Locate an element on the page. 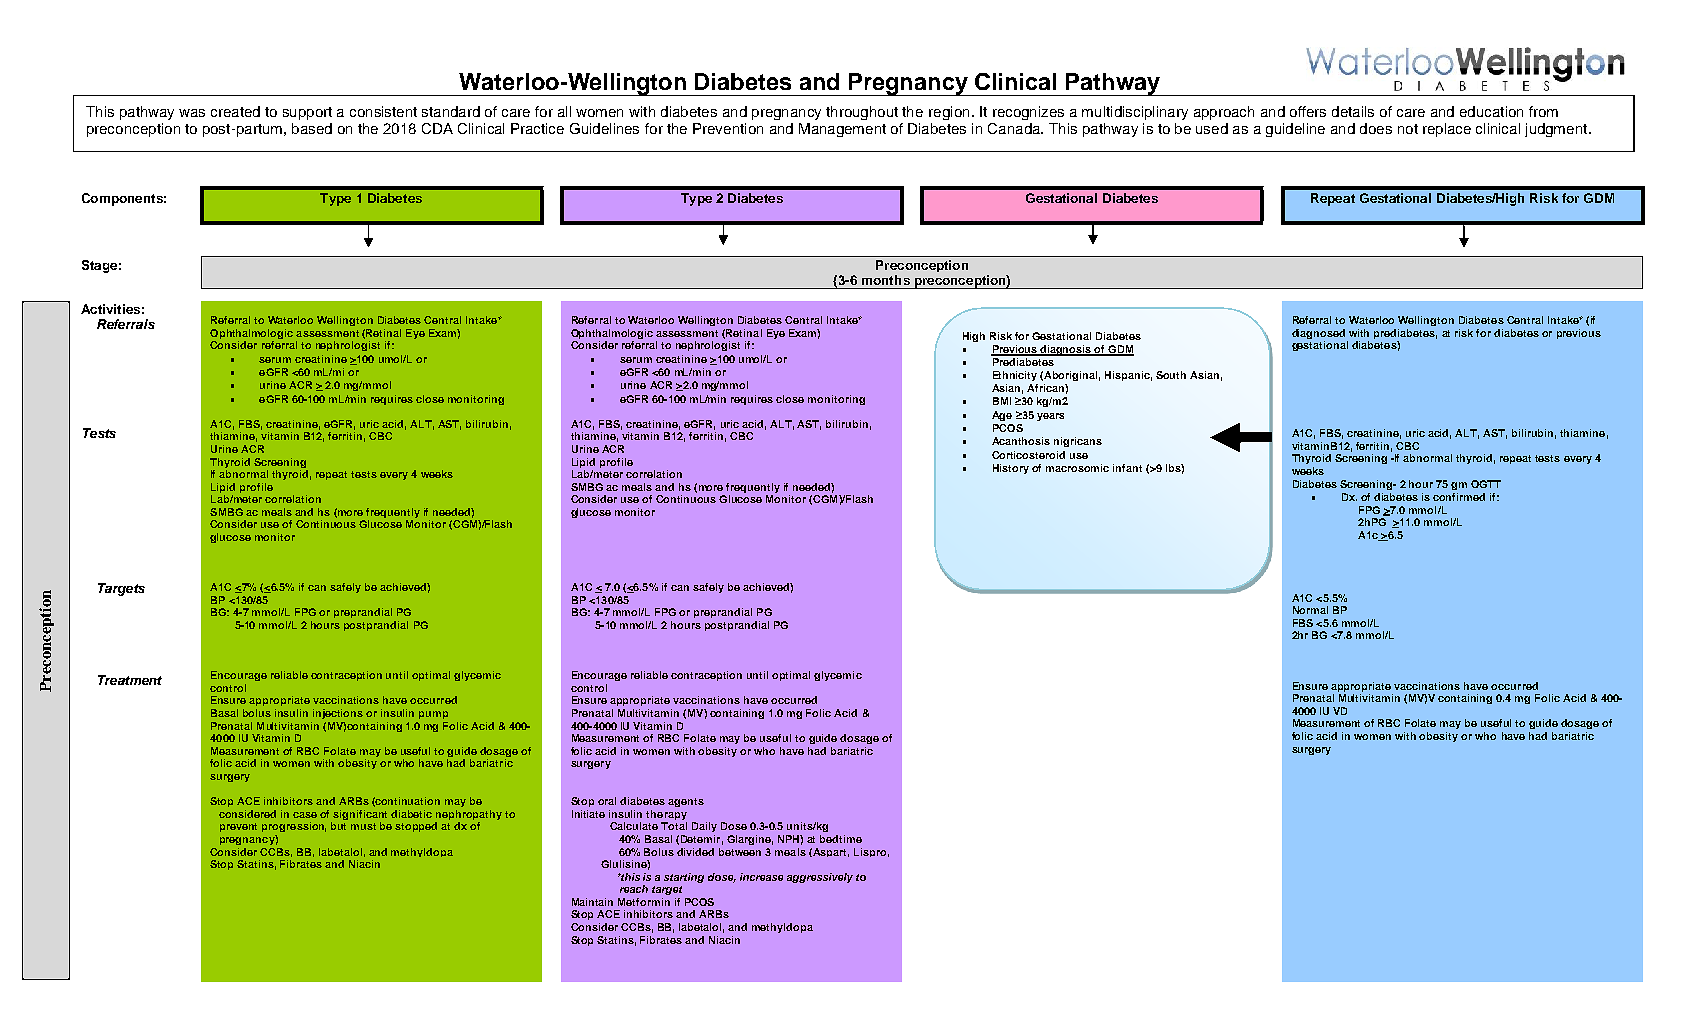  aggressively is located at coordinates (820, 878).
